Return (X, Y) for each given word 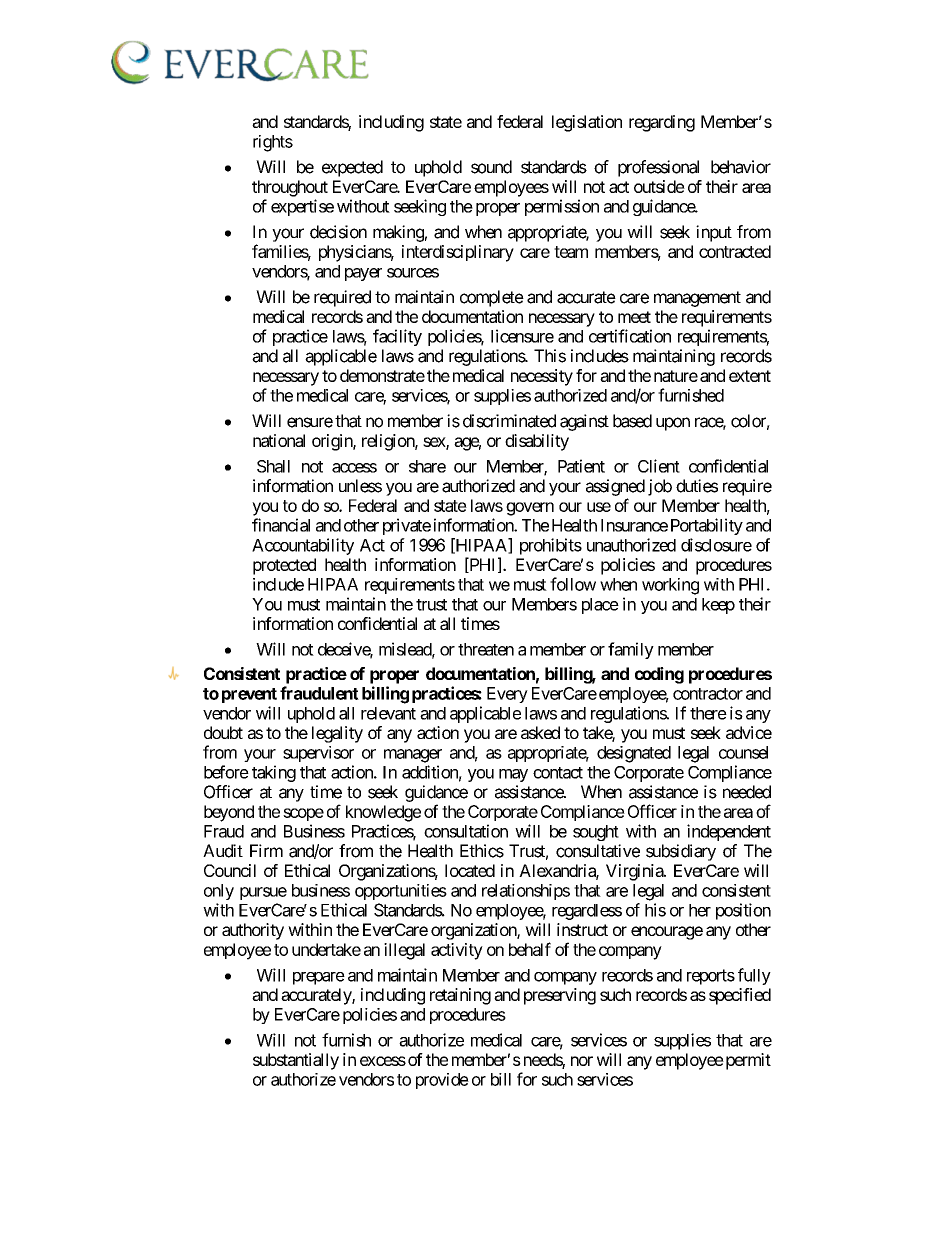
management (697, 299)
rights (273, 143)
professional (658, 168)
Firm (266, 850)
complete (492, 298)
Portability (707, 526)
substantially (296, 1061)
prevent (249, 695)
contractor (708, 694)
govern (530, 509)
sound (491, 167)
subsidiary (681, 852)
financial (281, 525)
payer (363, 274)
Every (507, 695)
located (470, 870)
